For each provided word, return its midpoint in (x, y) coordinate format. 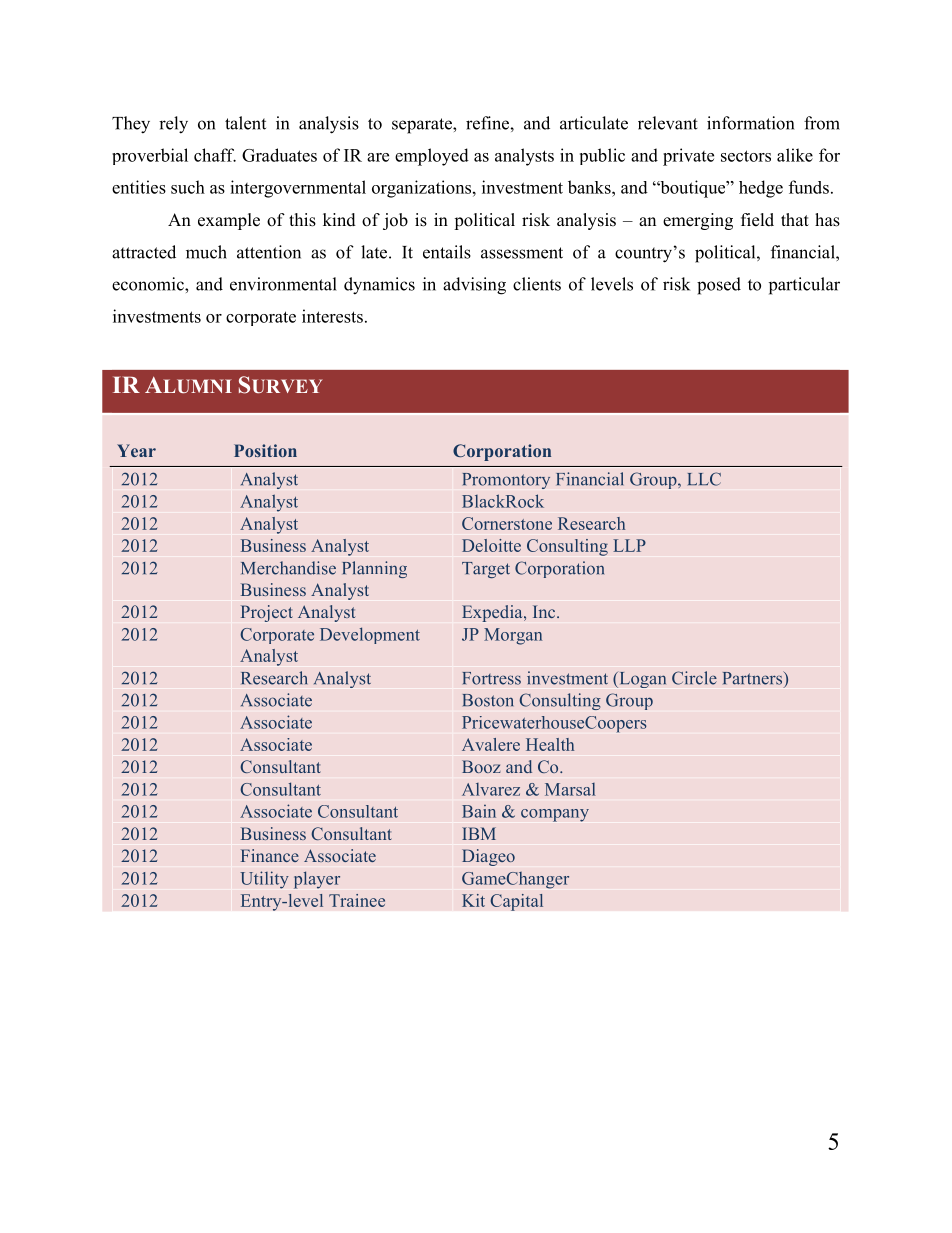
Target (486, 570)
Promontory (506, 481)
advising (474, 286)
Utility (264, 880)
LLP (629, 545)
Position (265, 450)
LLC (704, 479)
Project (267, 613)
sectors (746, 156)
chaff (215, 155)
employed (432, 157)
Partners (754, 678)
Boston (488, 700)
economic (149, 284)
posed (719, 286)
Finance (270, 855)
